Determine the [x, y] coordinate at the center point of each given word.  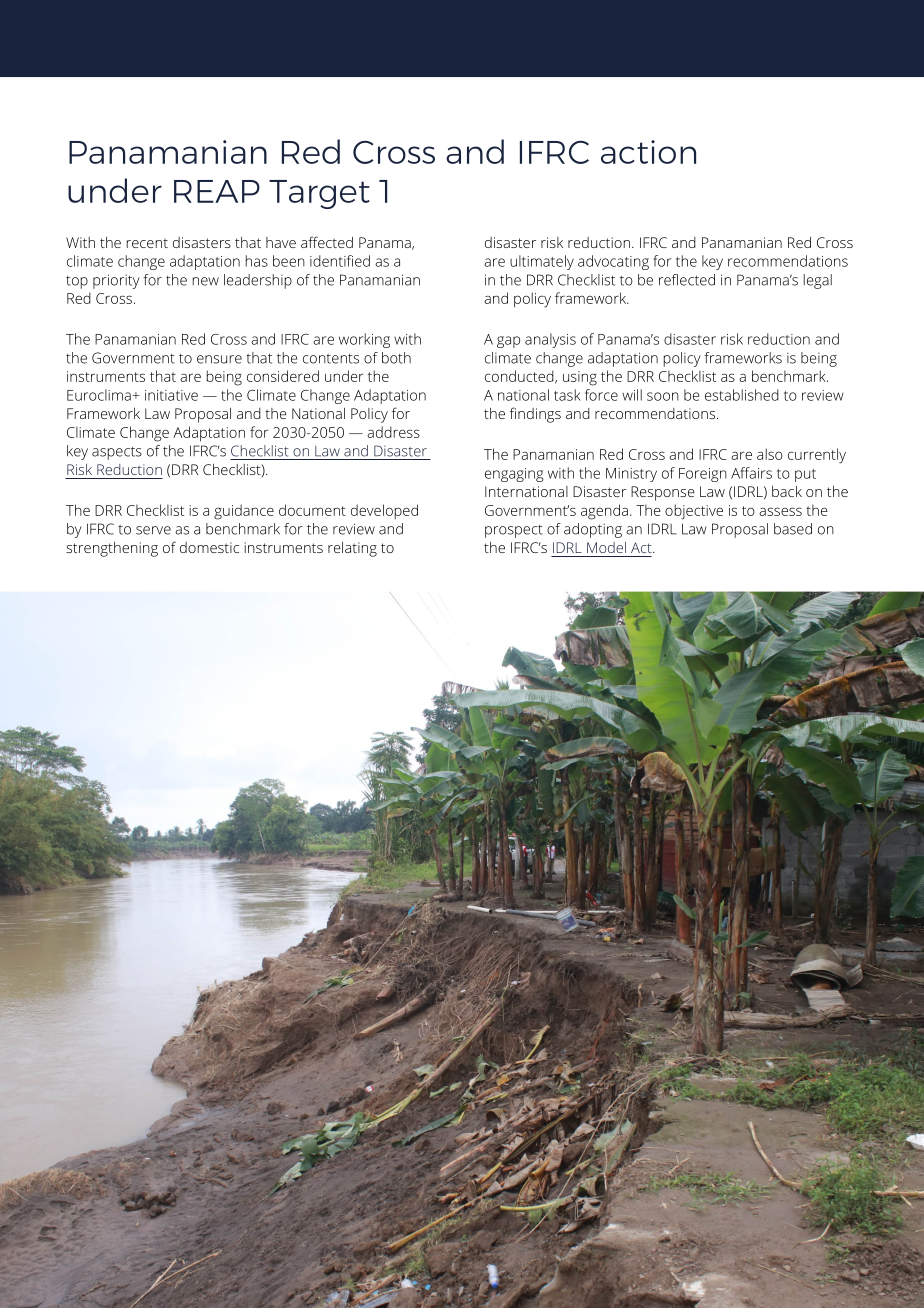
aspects [117, 453]
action [648, 152]
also [770, 454]
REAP [217, 191]
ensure [219, 359]
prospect [514, 531]
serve [153, 530]
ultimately [542, 262]
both [396, 358]
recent [147, 243]
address [393, 432]
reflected [687, 280]
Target [319, 194]
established [742, 395]
